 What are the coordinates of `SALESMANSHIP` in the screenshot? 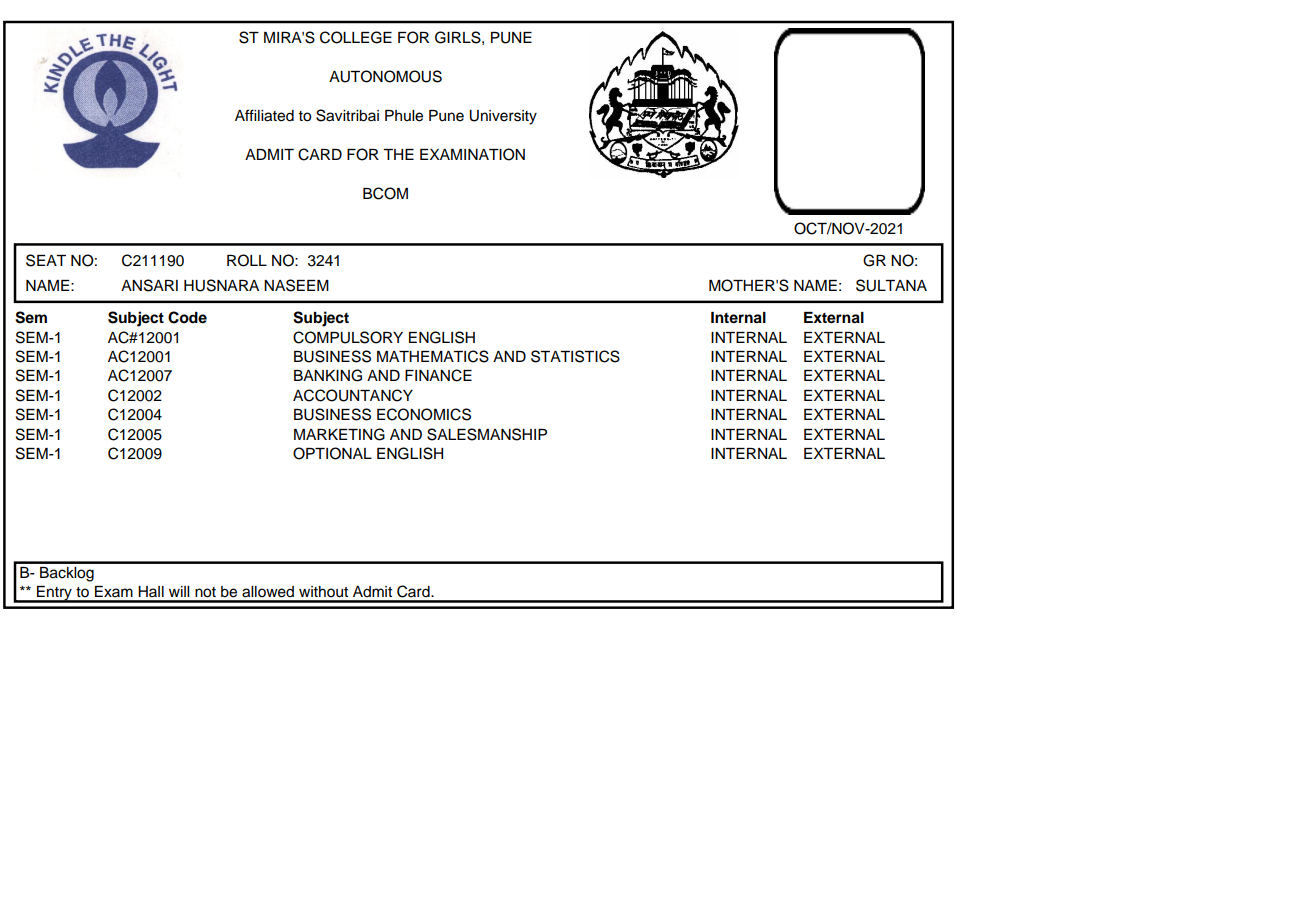 It's located at (487, 434).
